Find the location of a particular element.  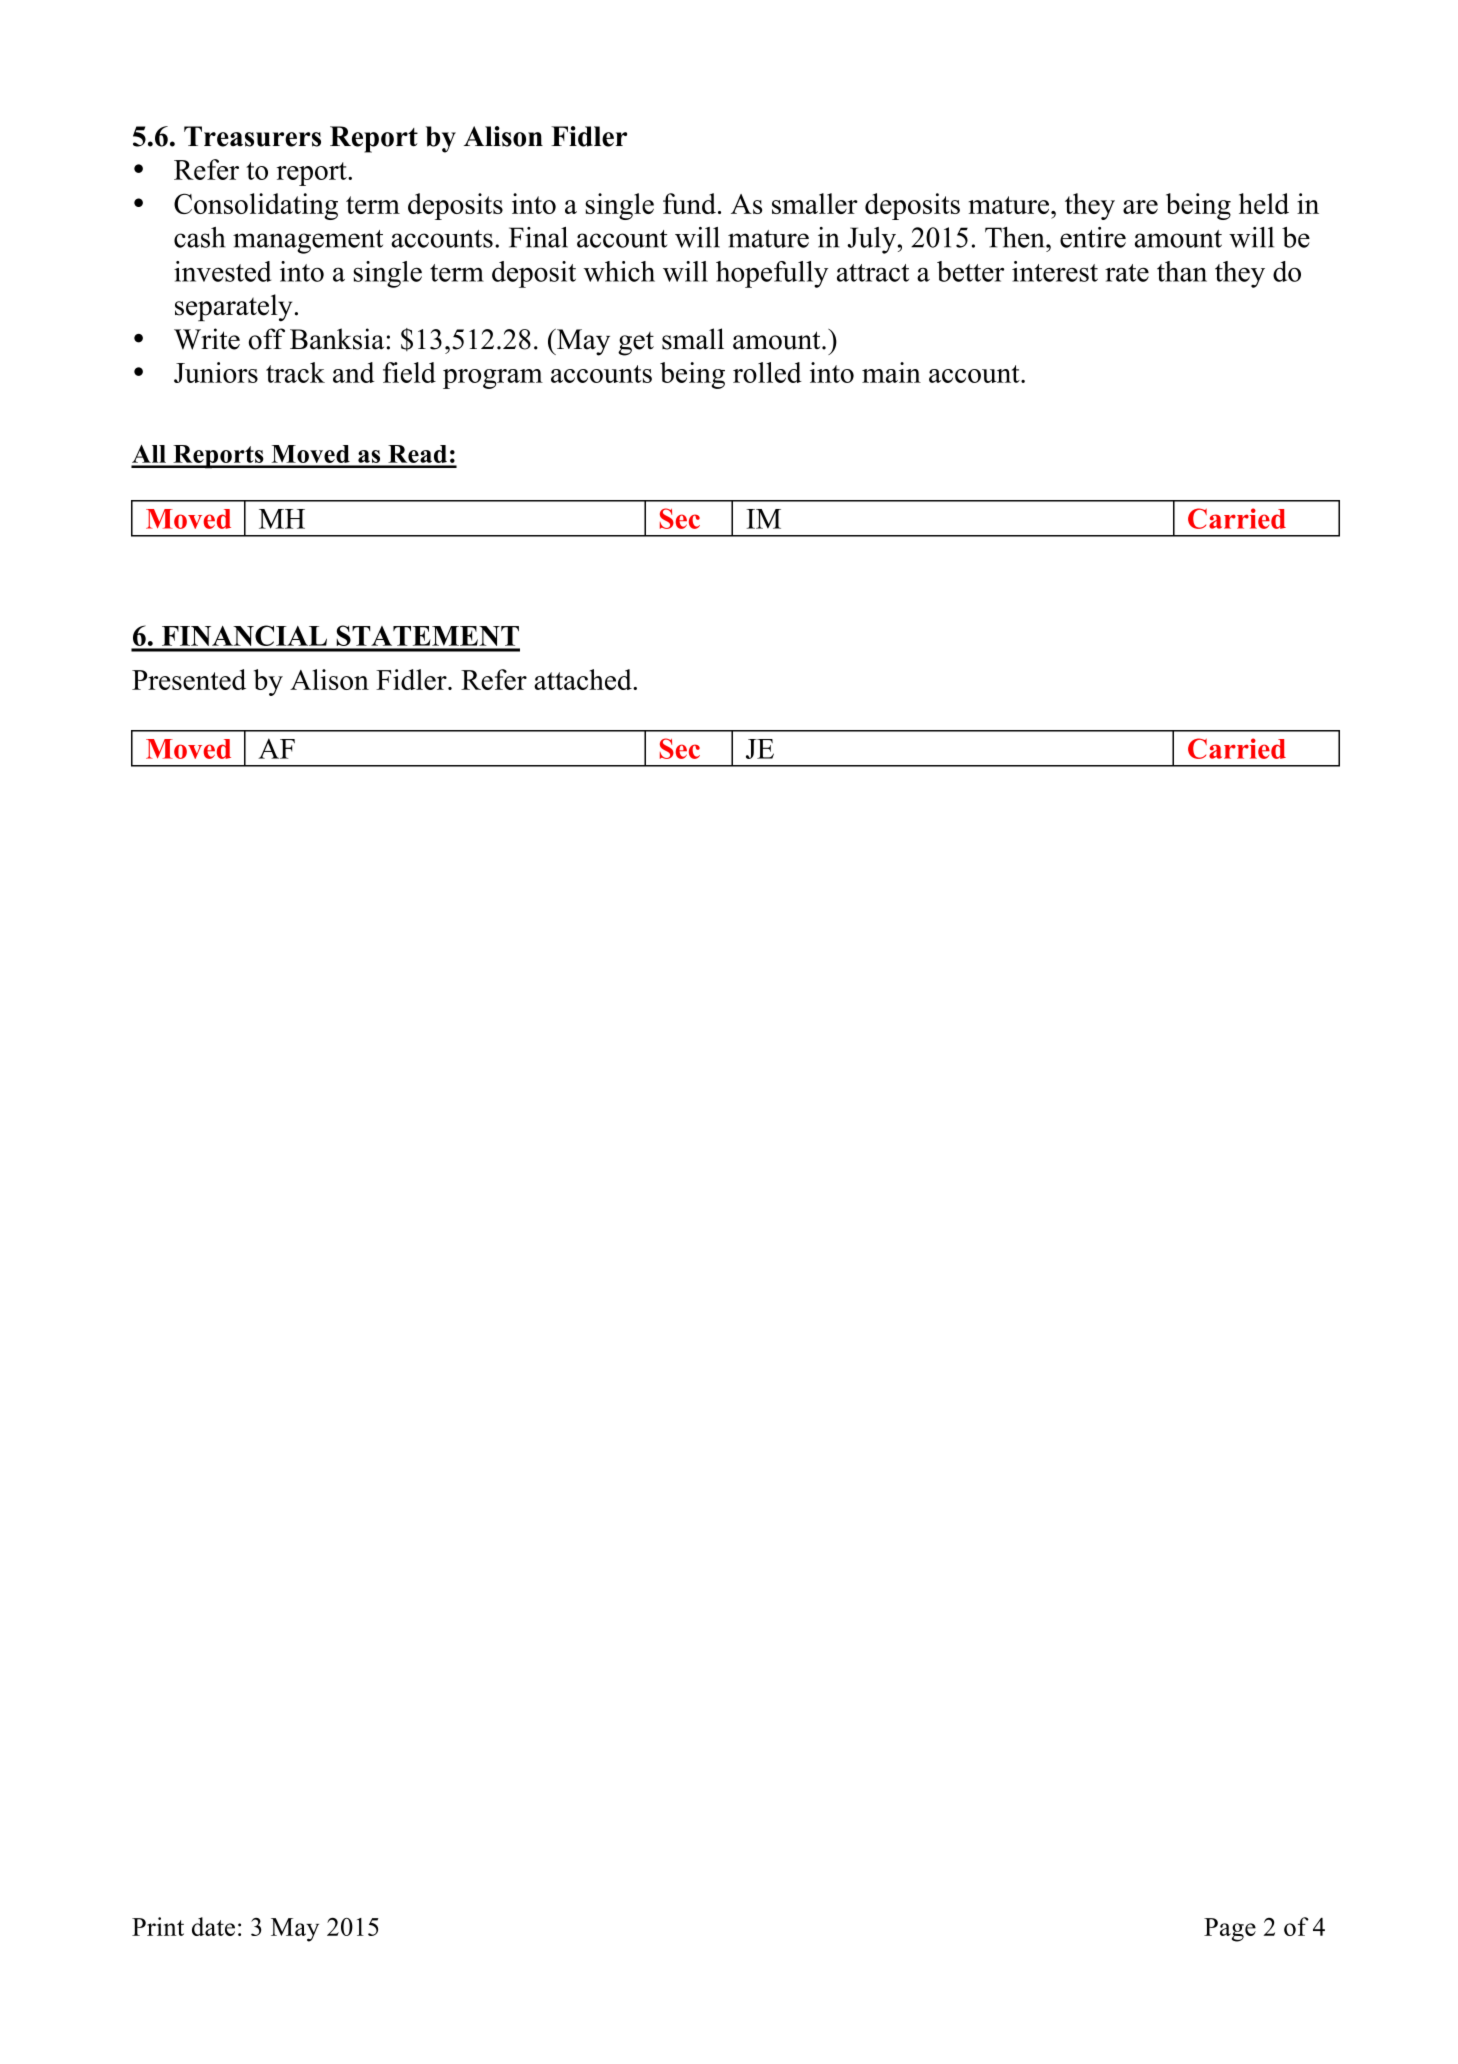

Presented is located at coordinates (189, 679).
